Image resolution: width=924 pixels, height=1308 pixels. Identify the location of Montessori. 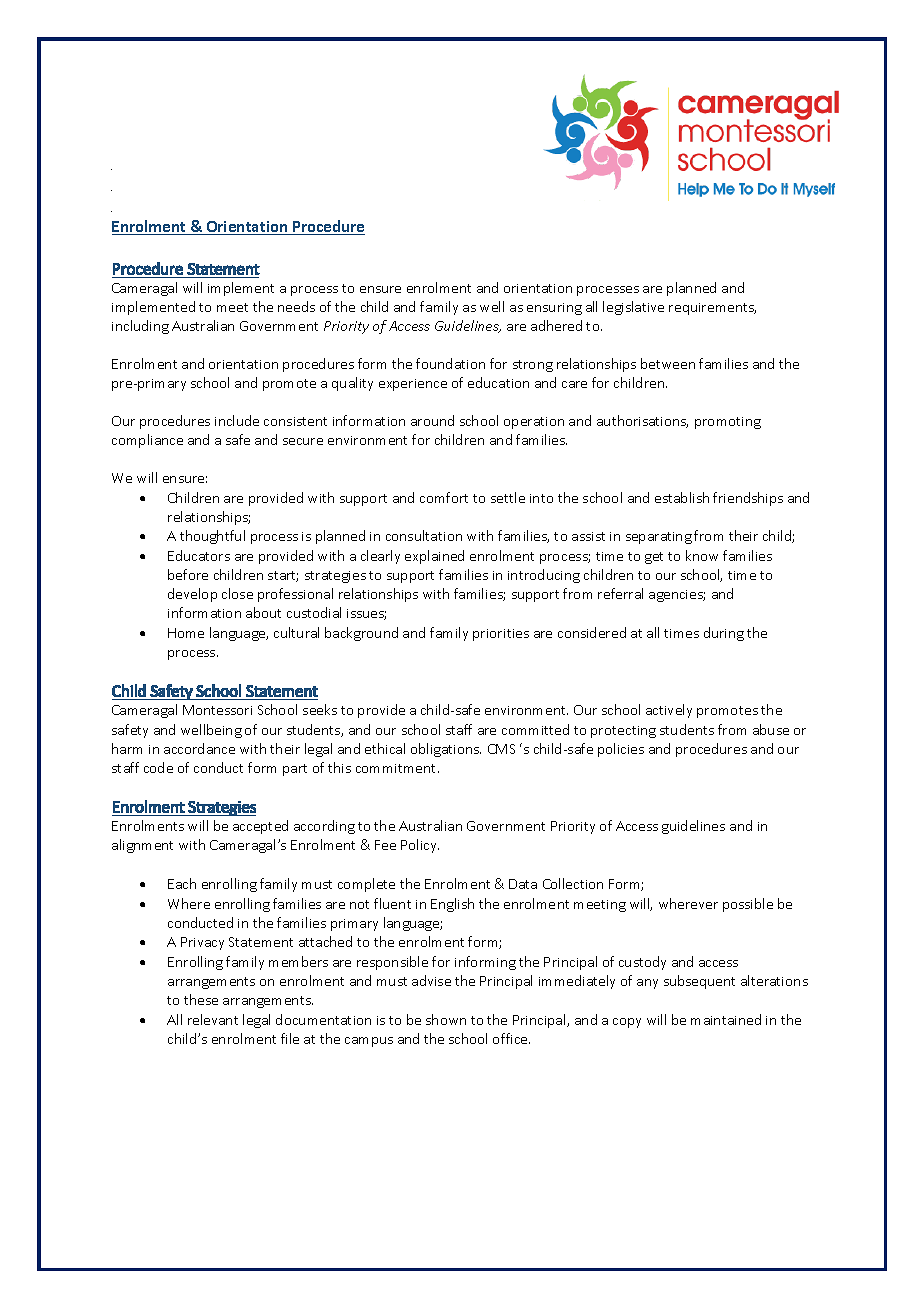
(217, 710).
